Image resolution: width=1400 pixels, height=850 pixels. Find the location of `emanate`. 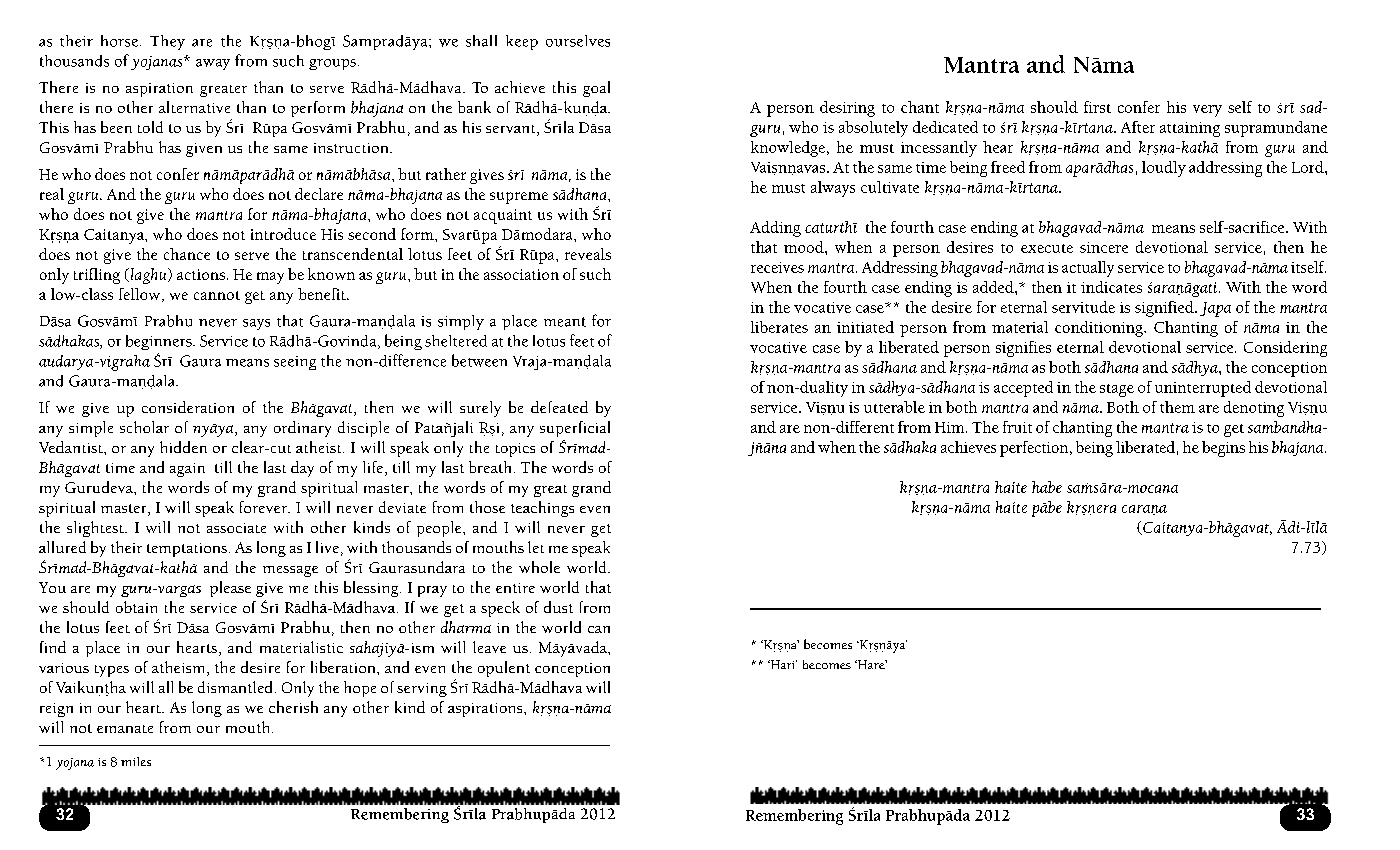

emanate is located at coordinates (125, 729).
